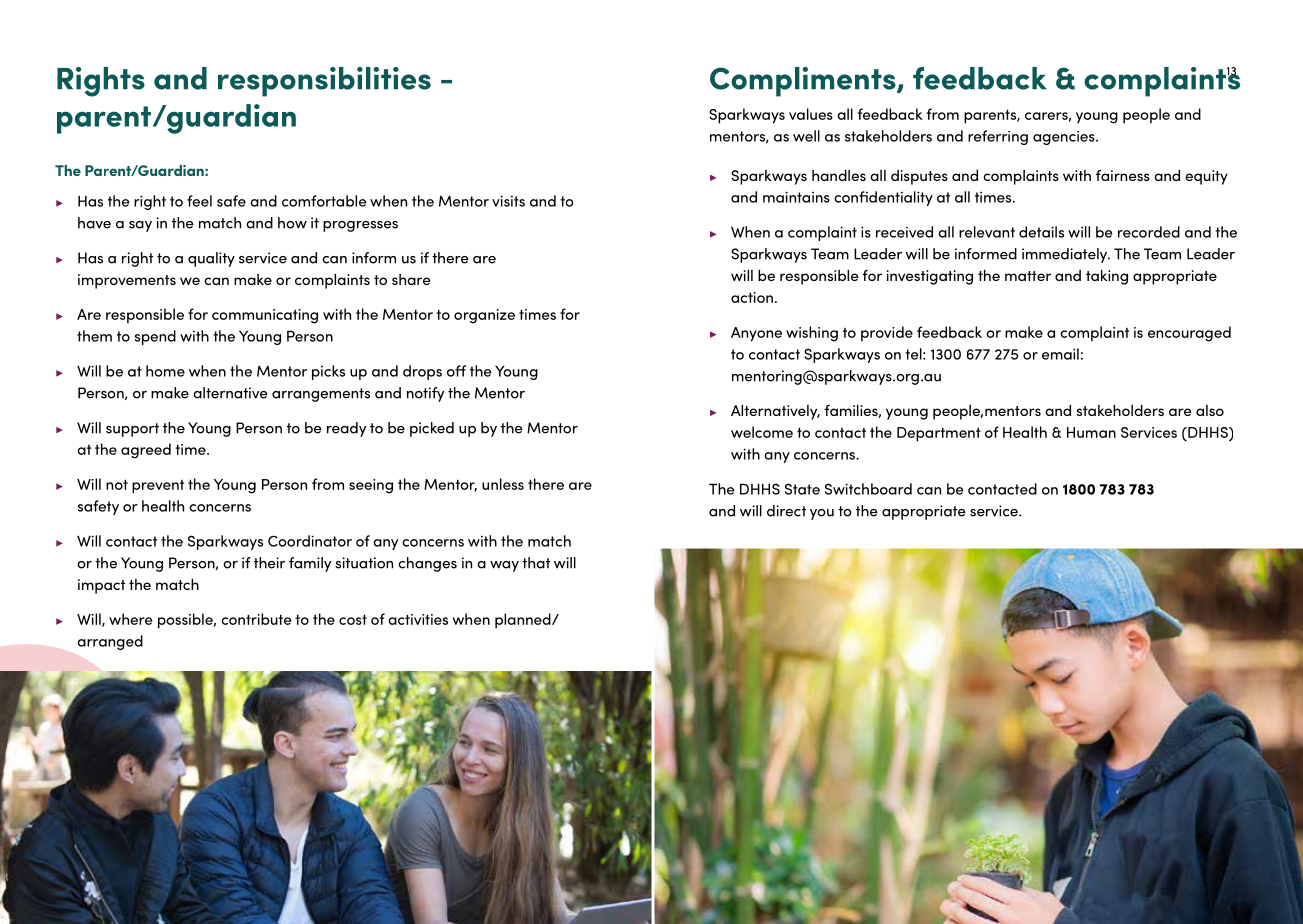 The width and height of the image is (1303, 924). Describe the element at coordinates (804, 82) in the image. I see `Compliments` at that location.
